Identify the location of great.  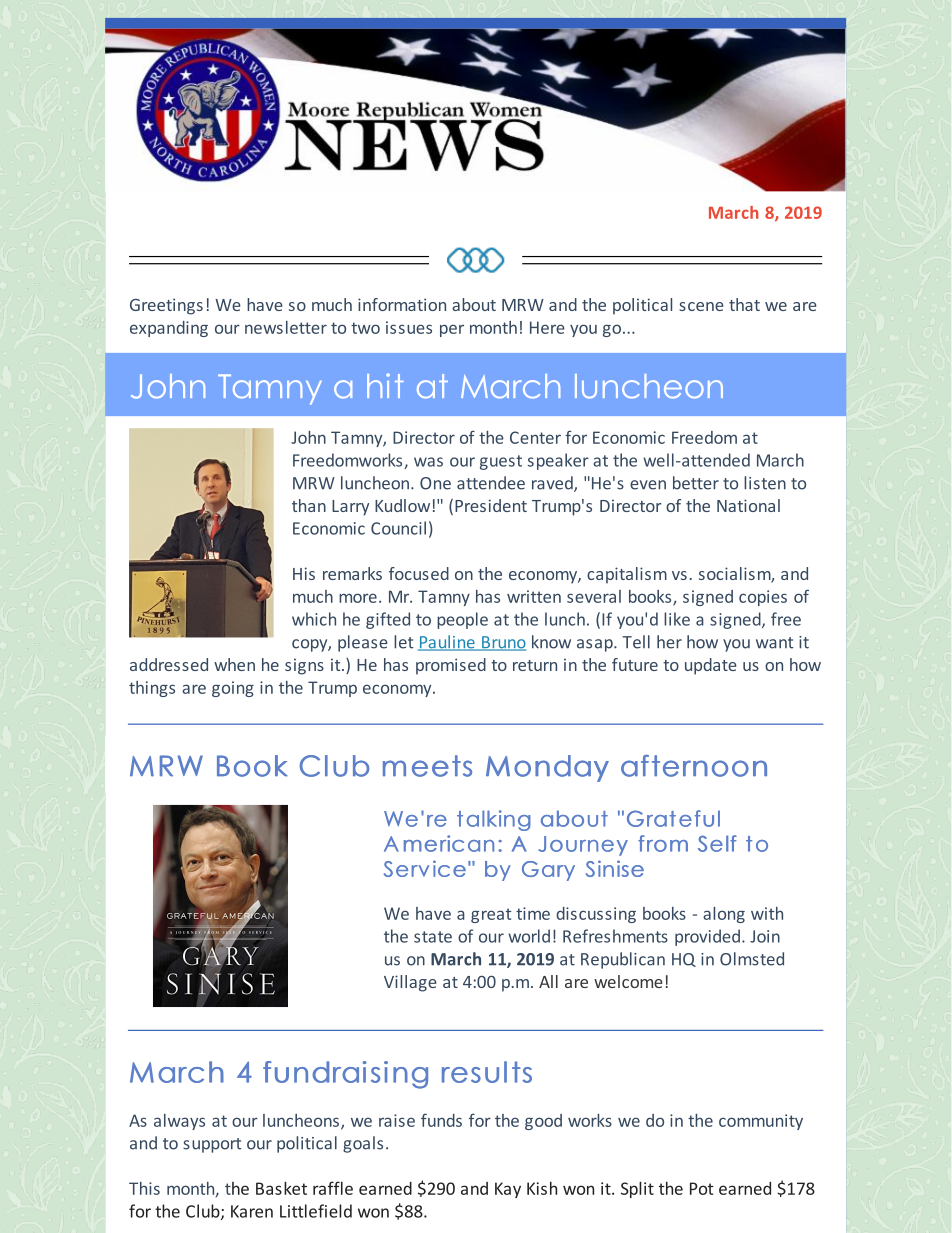
(491, 915).
